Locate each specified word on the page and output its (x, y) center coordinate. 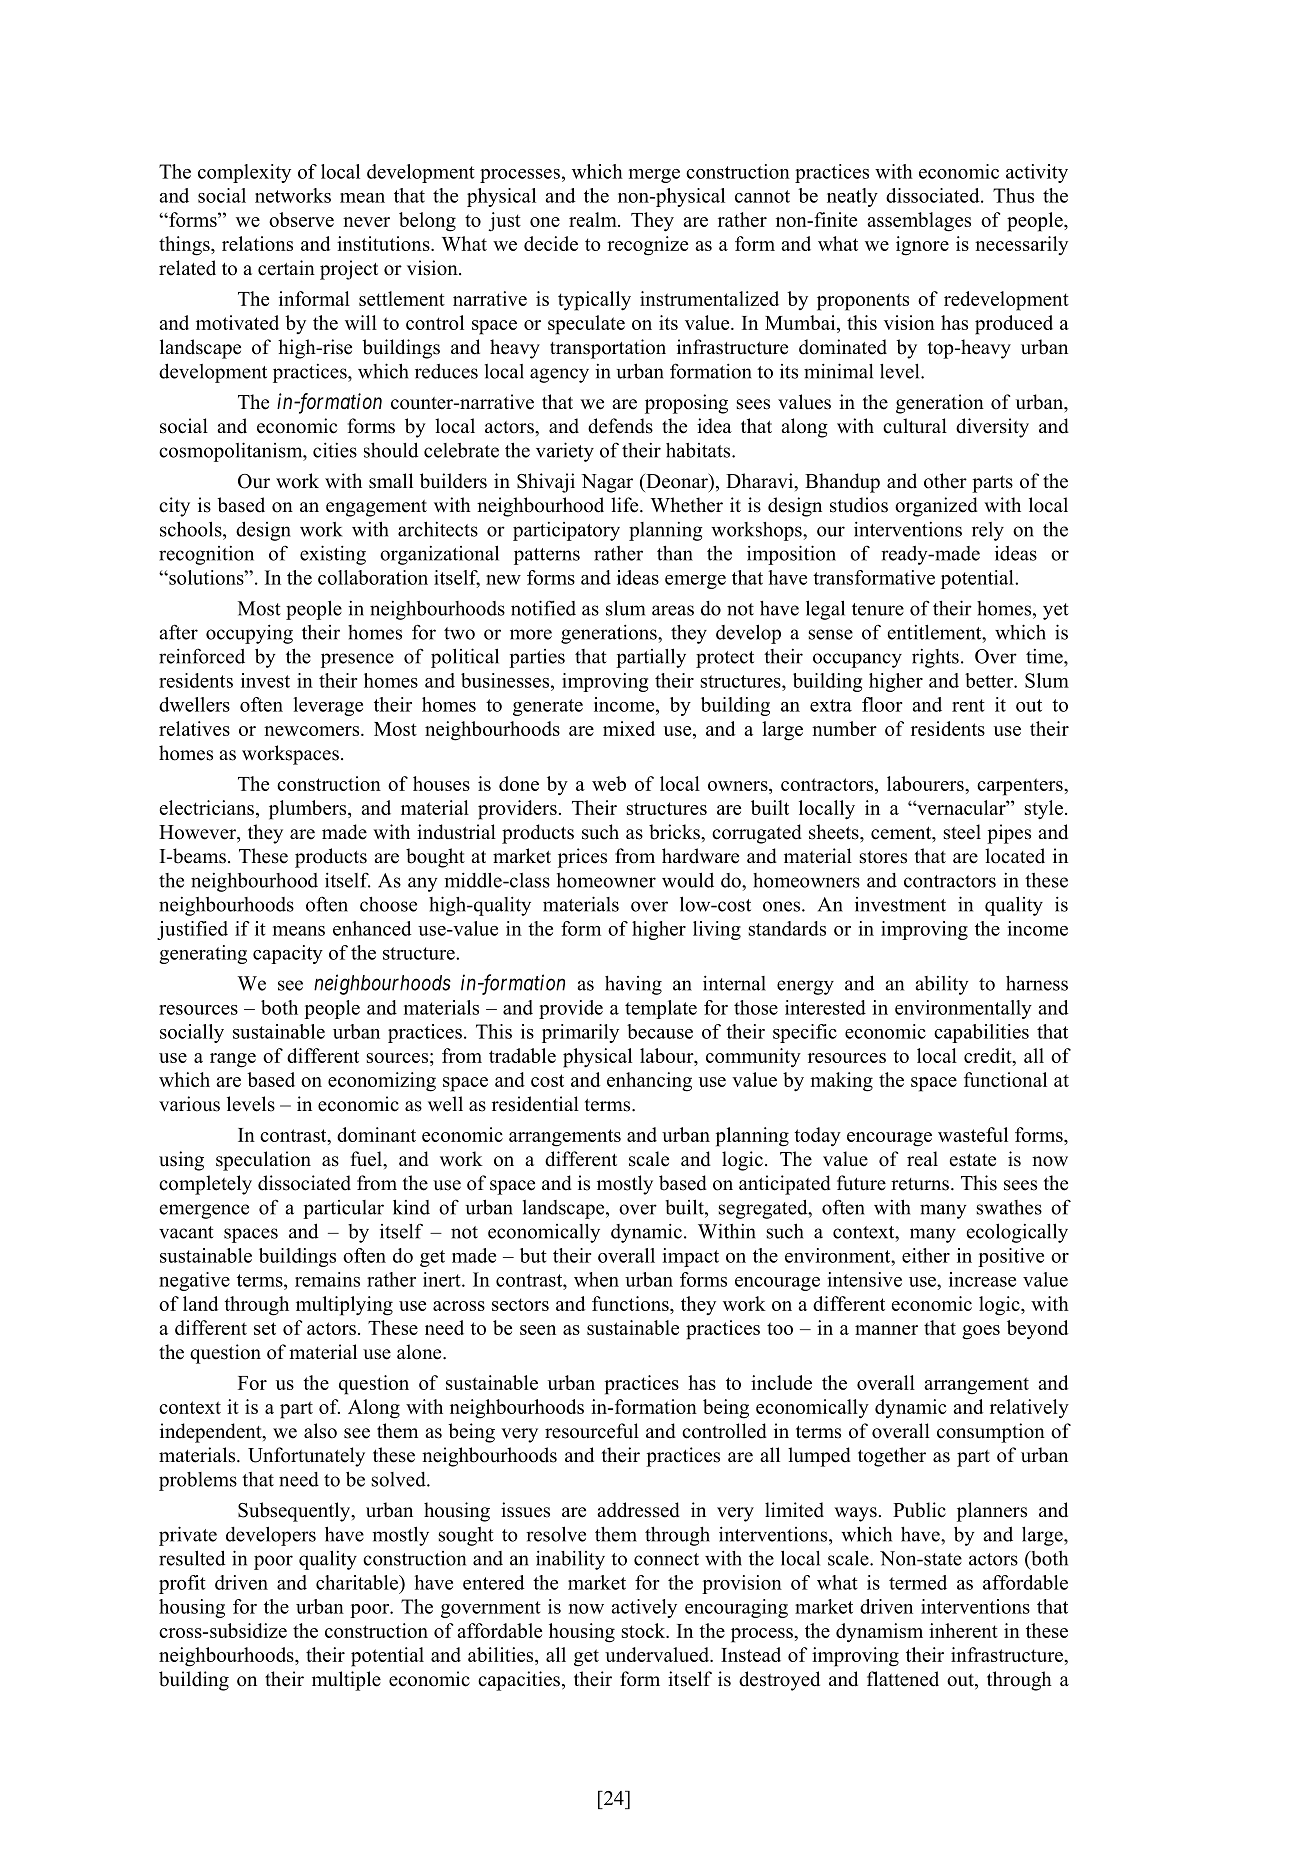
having (633, 985)
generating (203, 954)
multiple (346, 1681)
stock (645, 1630)
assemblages (919, 222)
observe (301, 219)
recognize (647, 246)
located (1015, 856)
